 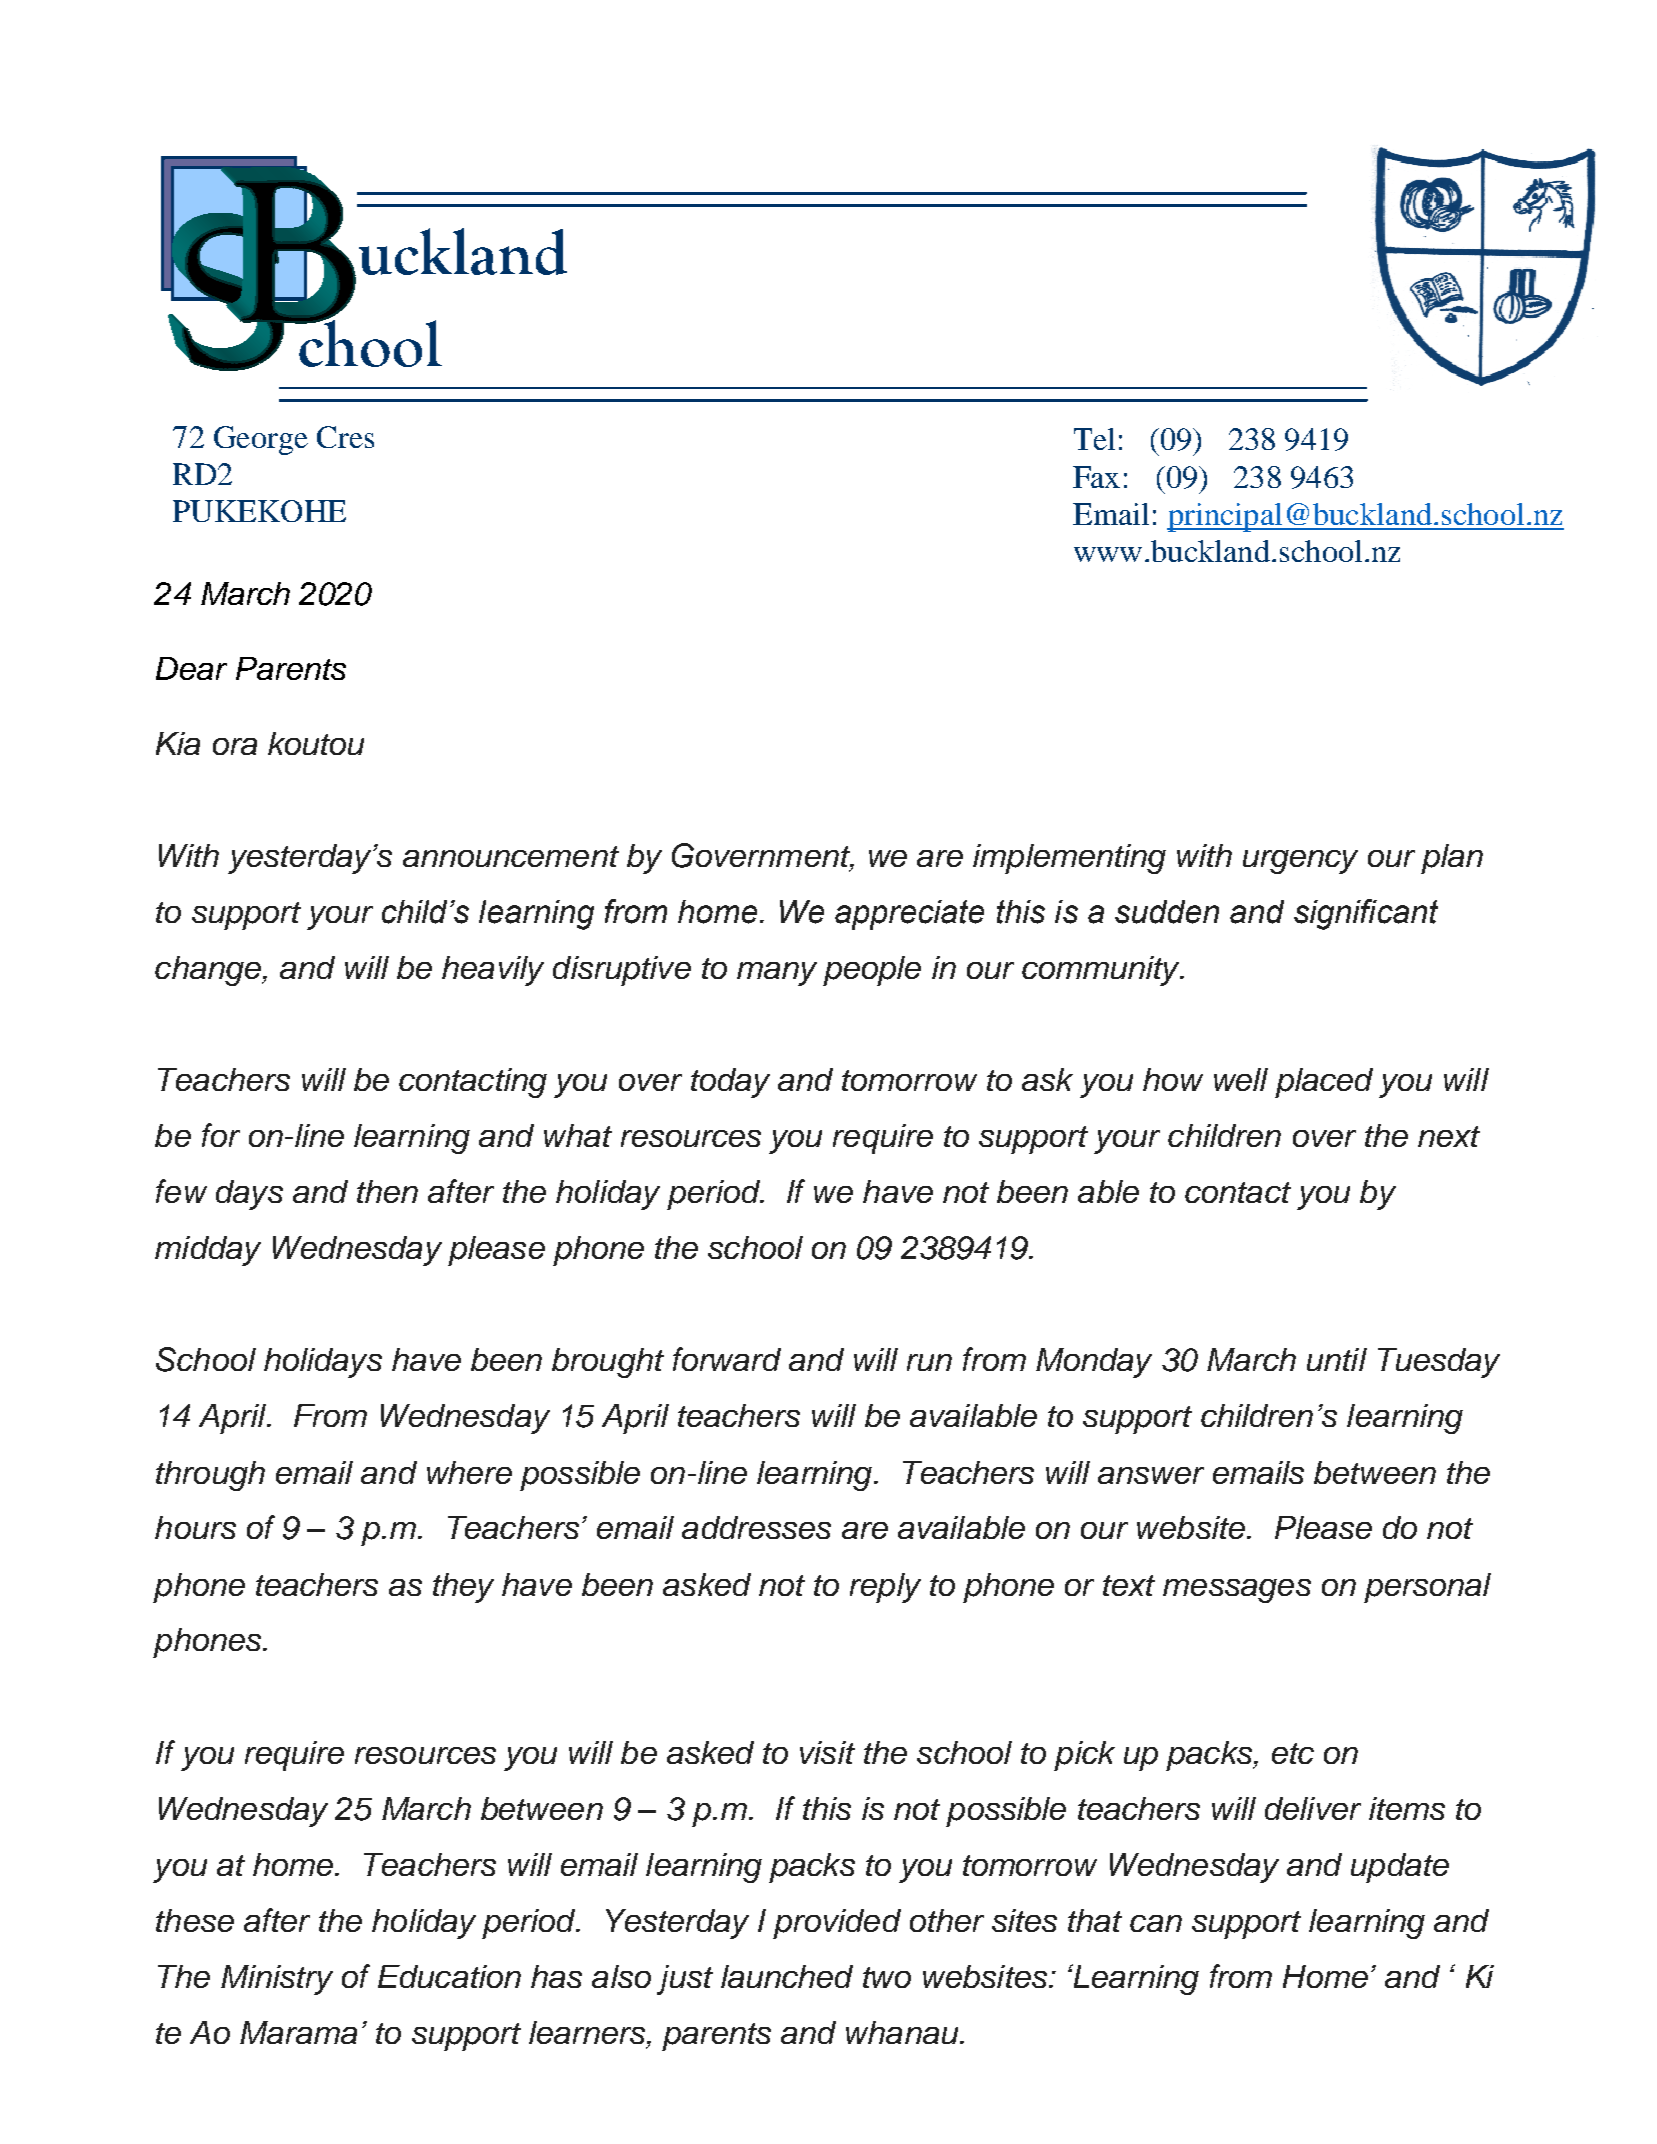 I want to click on forward, so click(x=727, y=1359).
